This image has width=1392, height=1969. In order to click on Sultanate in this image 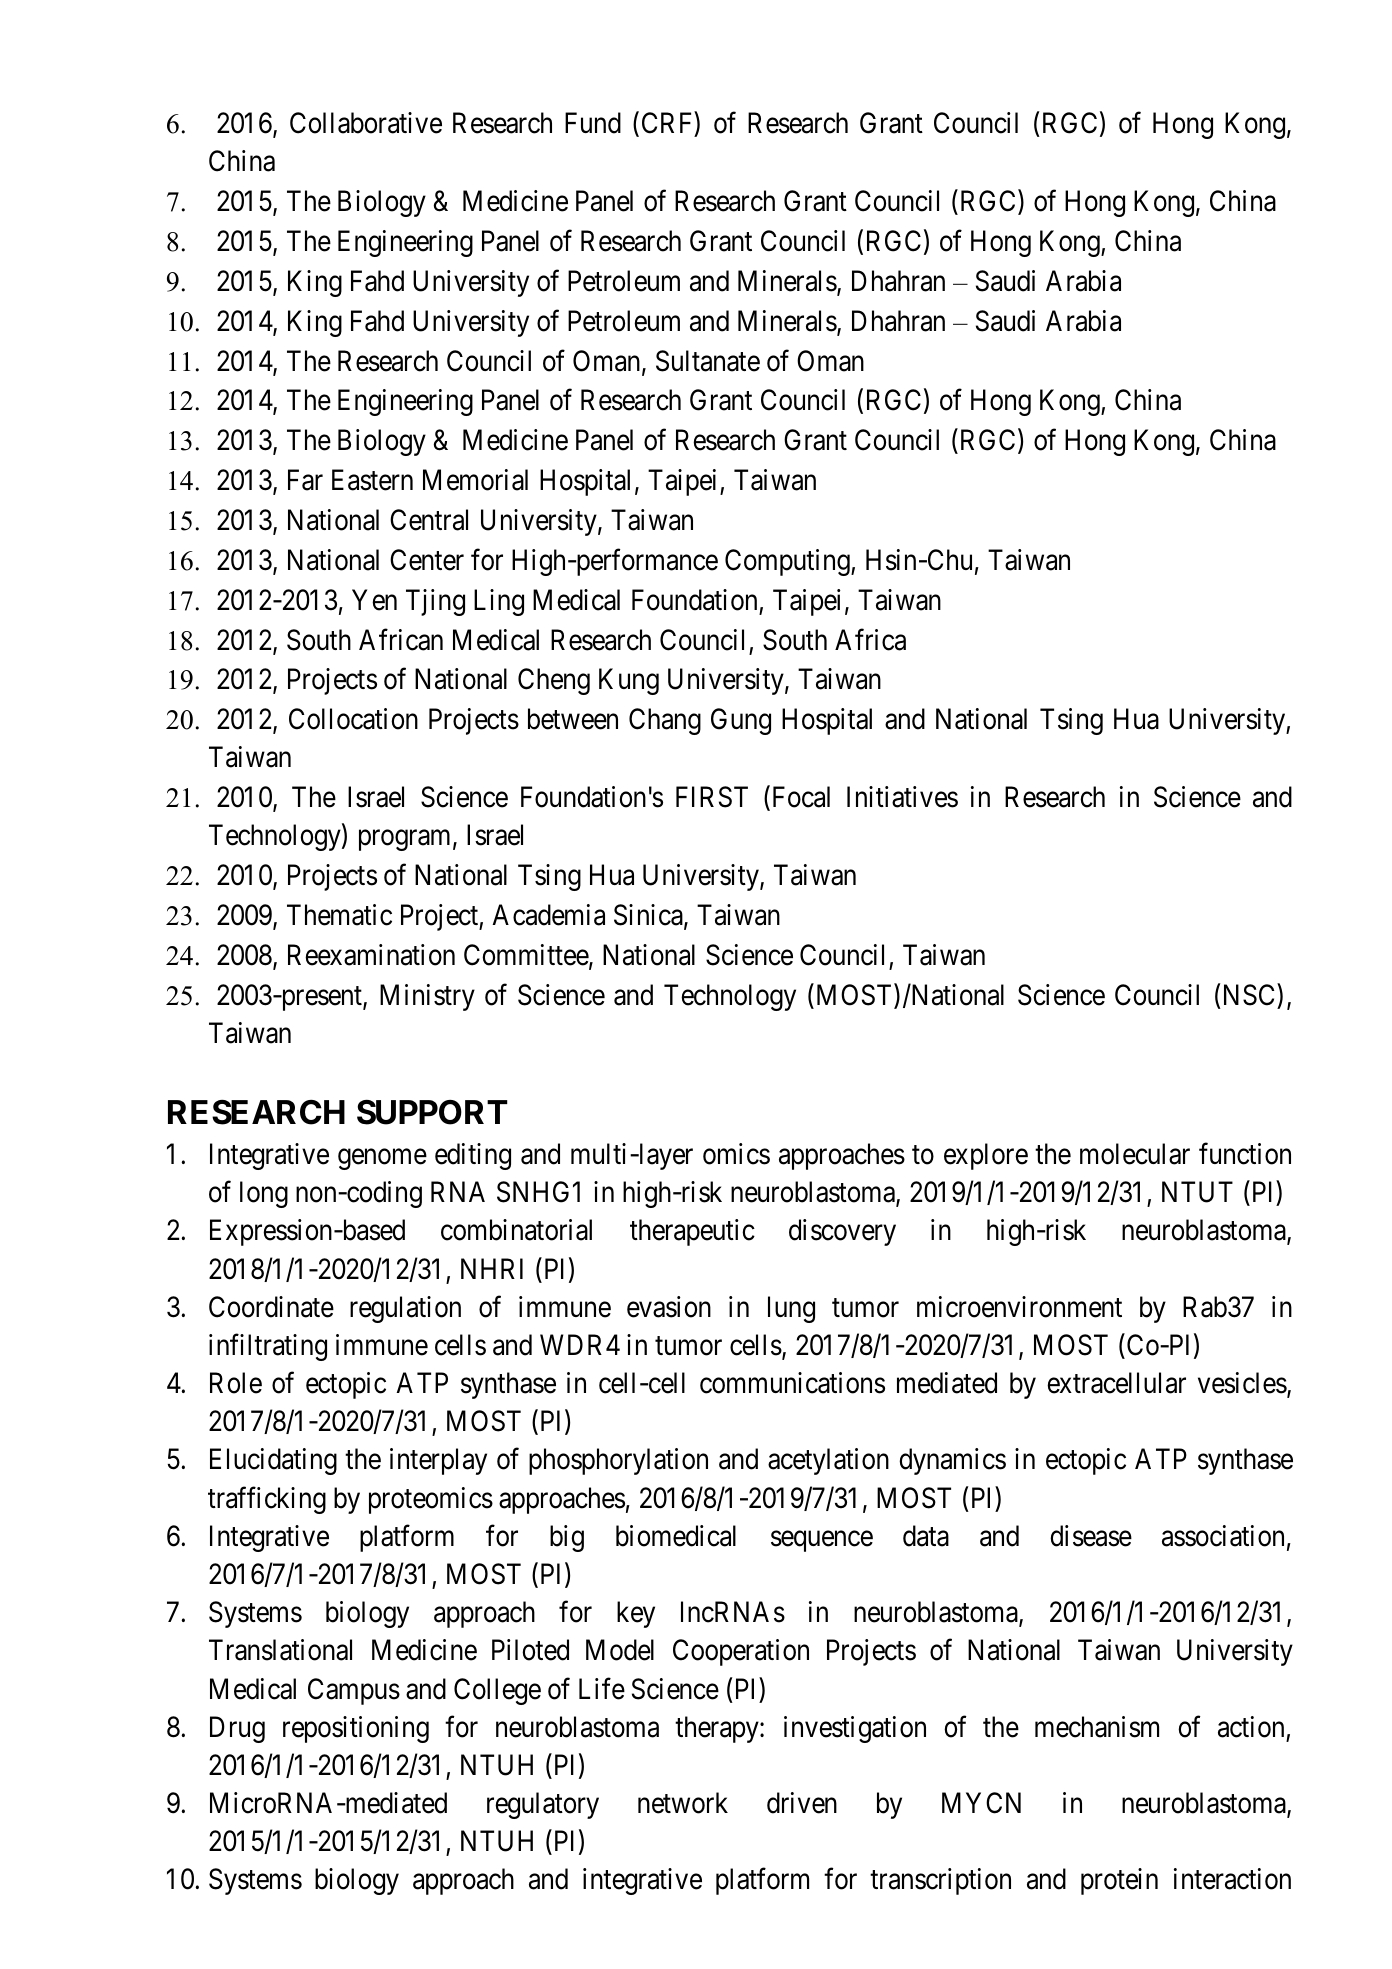, I will do `click(708, 361)`.
